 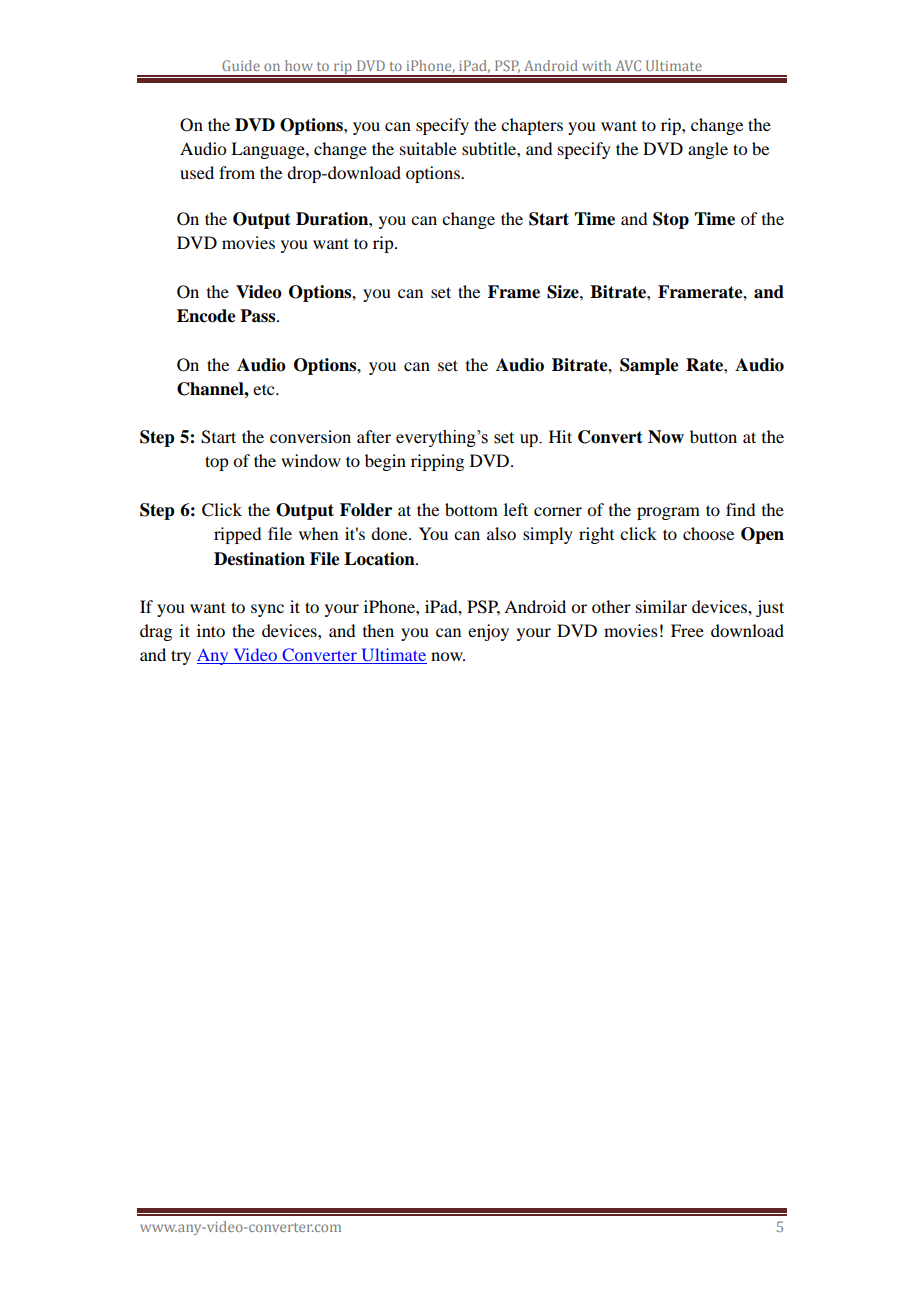 What do you see at coordinates (211, 630) in the screenshot?
I see `into` at bounding box center [211, 630].
